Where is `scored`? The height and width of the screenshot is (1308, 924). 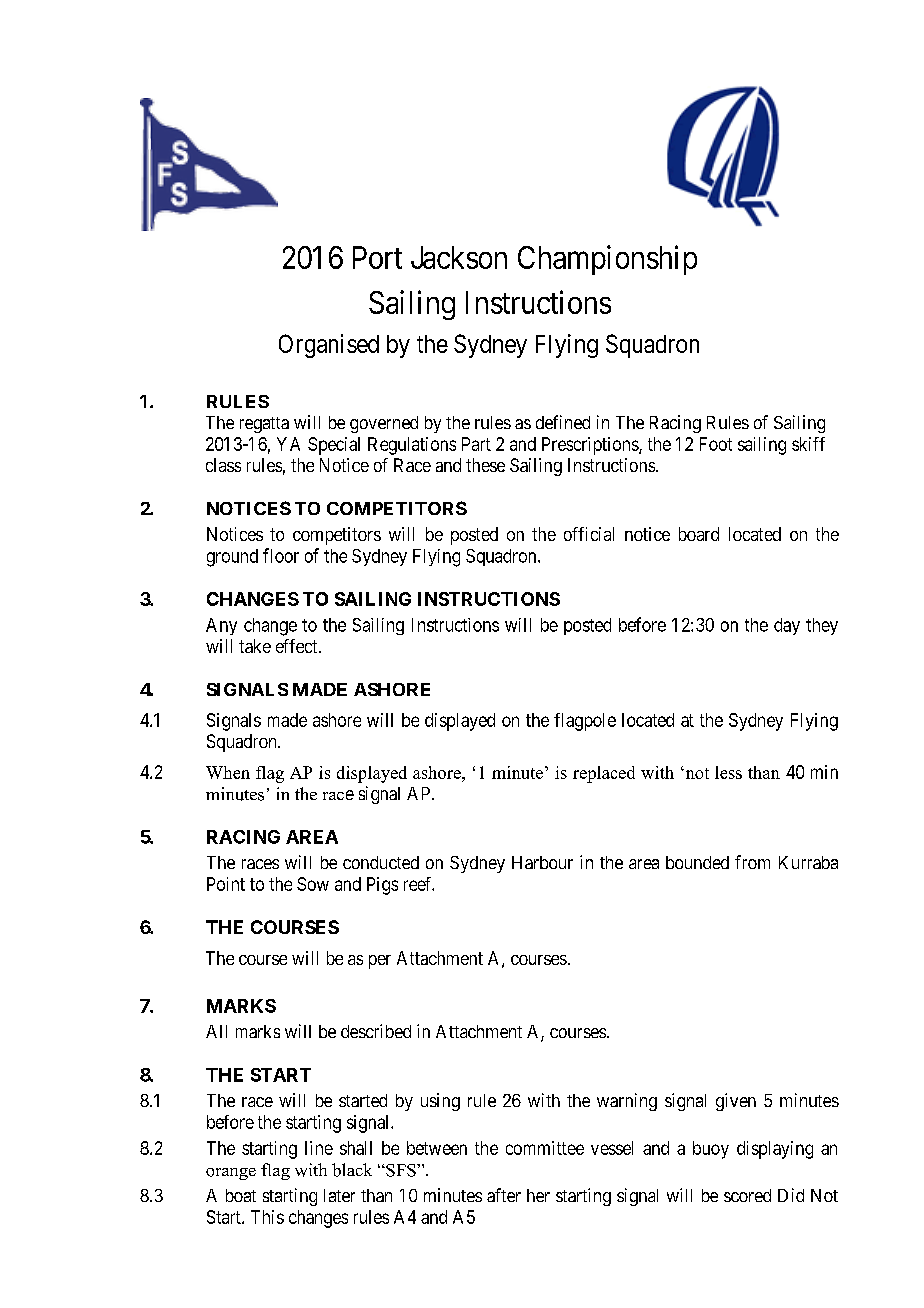 scored is located at coordinates (747, 1195).
